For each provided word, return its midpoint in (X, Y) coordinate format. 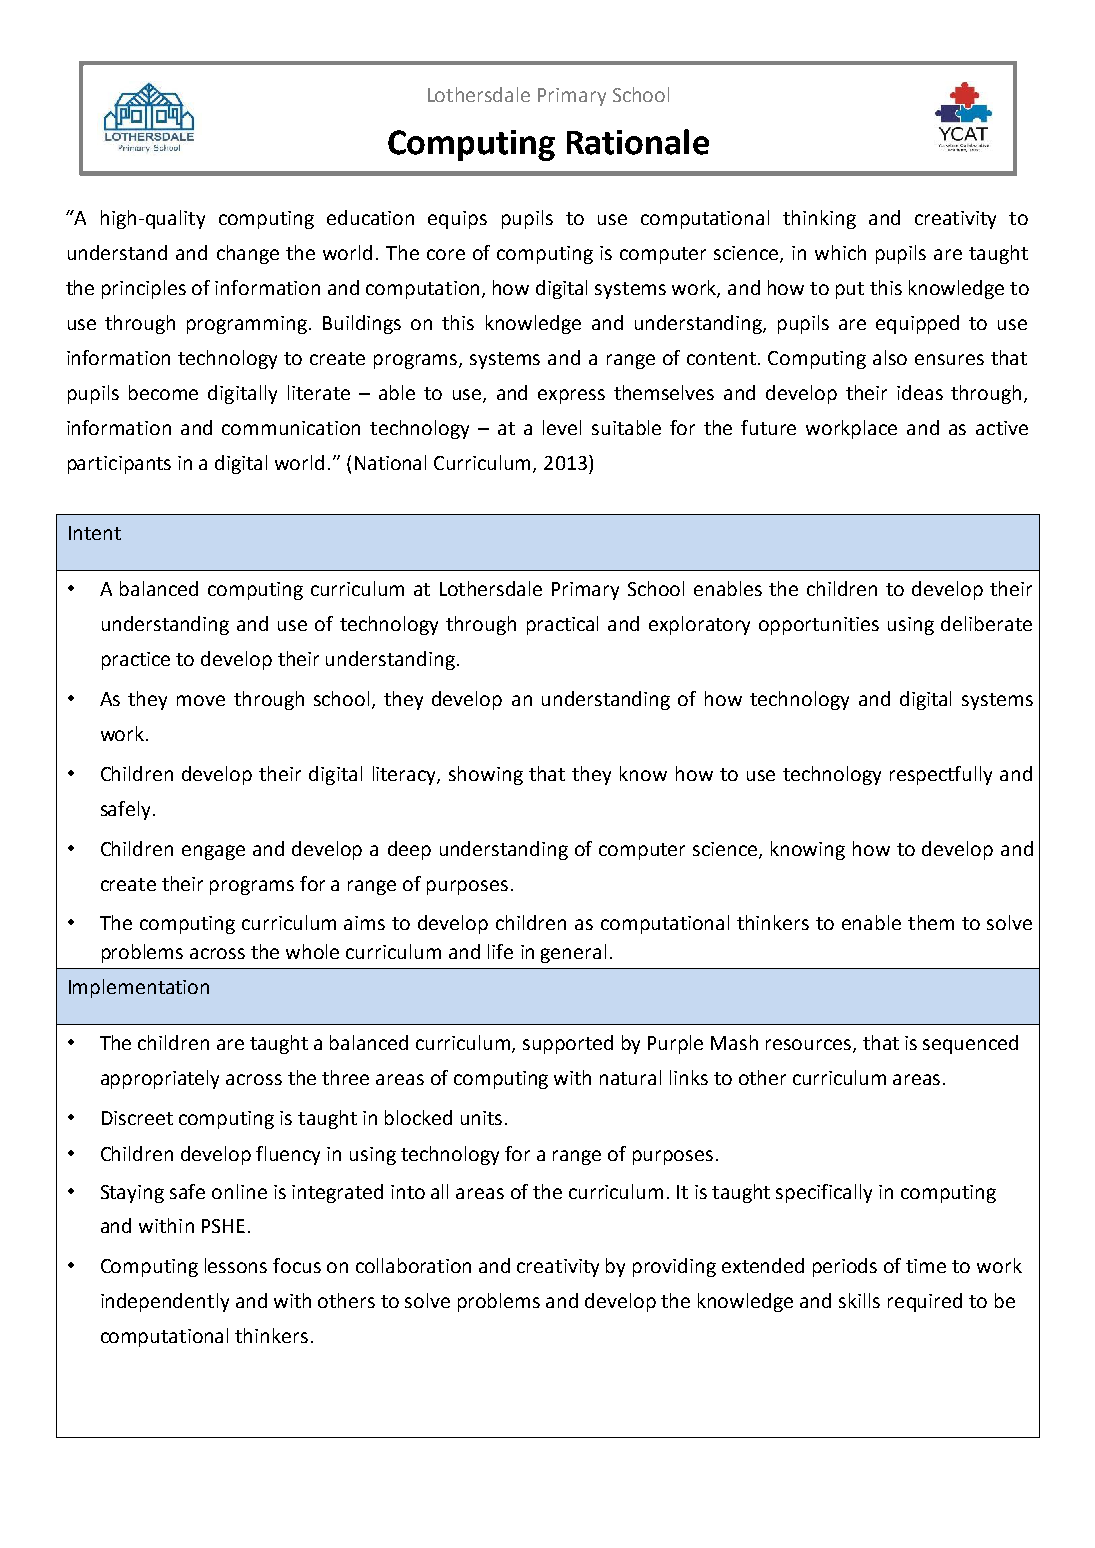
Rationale (638, 142)
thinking (819, 219)
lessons (236, 1265)
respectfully (941, 775)
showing (486, 775)
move (201, 700)
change (248, 254)
